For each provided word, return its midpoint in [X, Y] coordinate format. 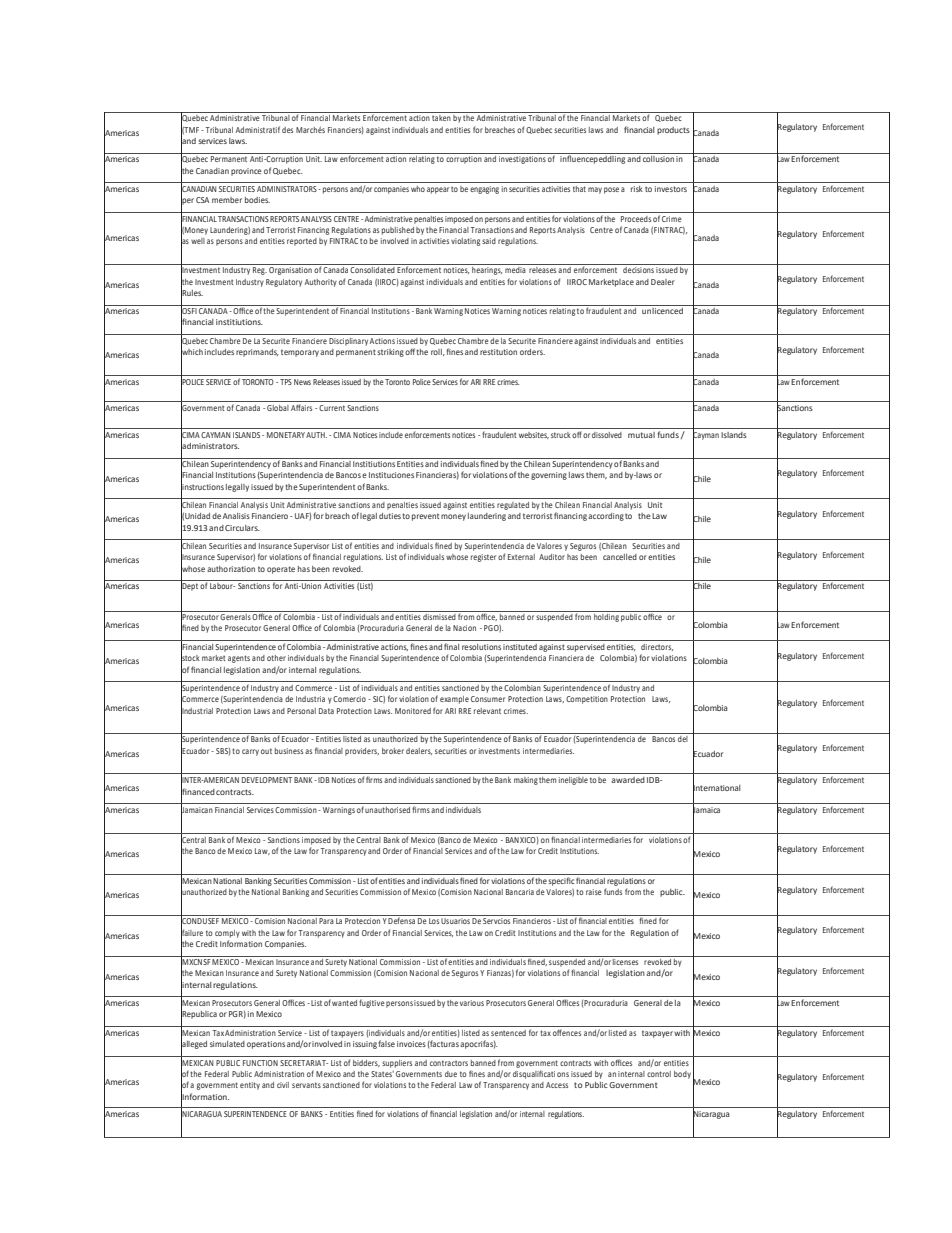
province [246, 172]
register [483, 558]
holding [606, 616]
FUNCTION [260, 1063]
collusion [658, 159]
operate [281, 570]
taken [441, 118]
